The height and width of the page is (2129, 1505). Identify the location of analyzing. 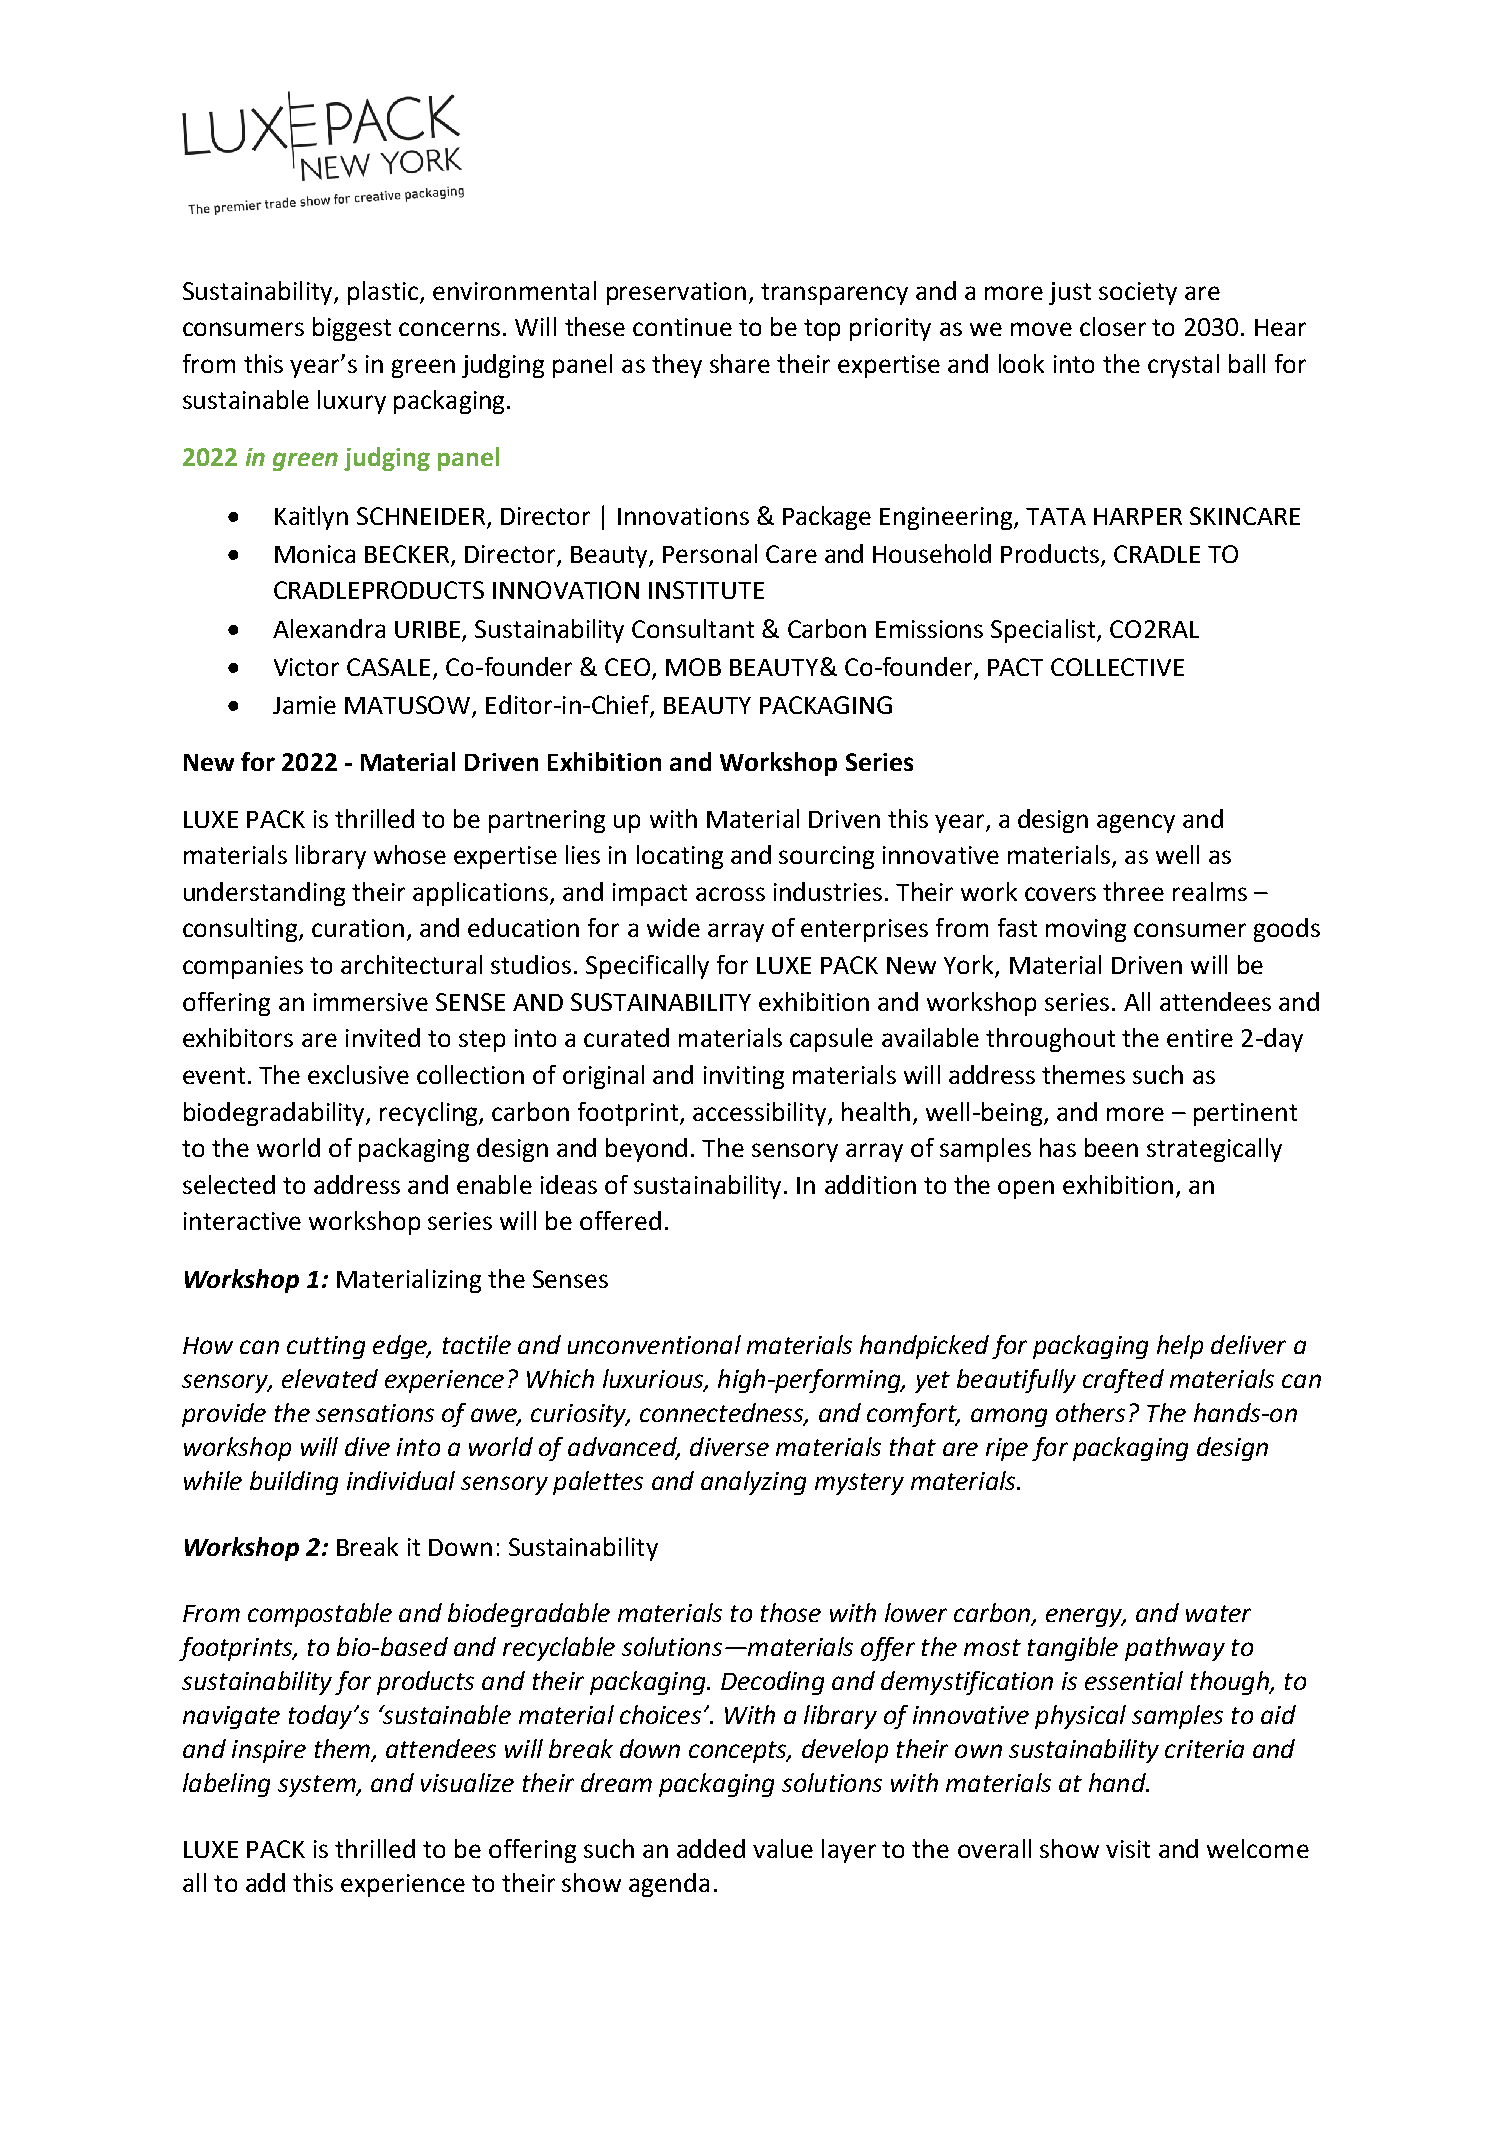
(753, 1483).
